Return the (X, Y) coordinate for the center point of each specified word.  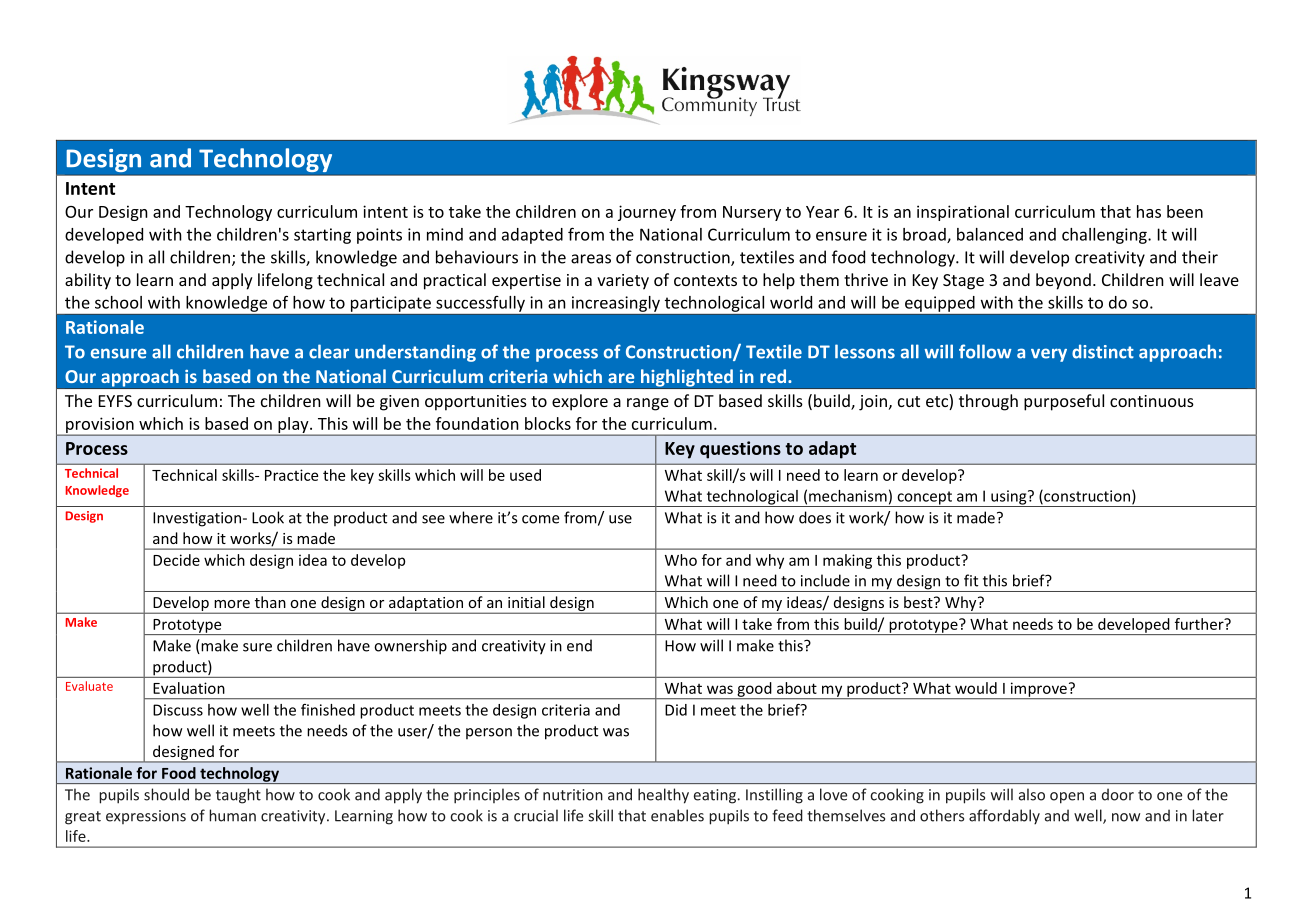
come (540, 519)
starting (322, 236)
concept (924, 499)
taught (238, 796)
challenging (1105, 236)
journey (647, 213)
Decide (176, 560)
